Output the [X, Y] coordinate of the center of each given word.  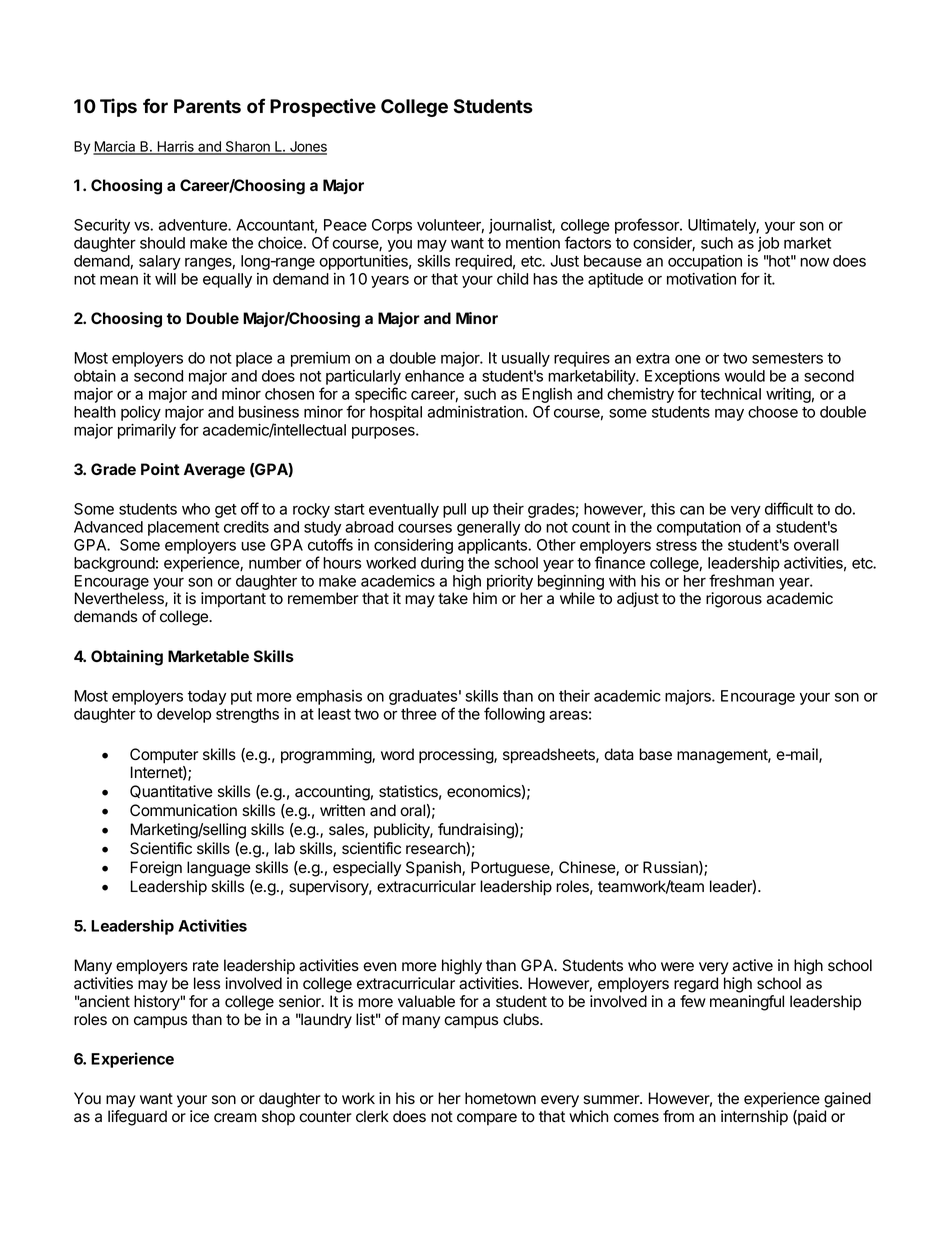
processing [457, 756]
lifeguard [137, 1118]
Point [160, 469]
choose [773, 412]
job [768, 244]
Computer [164, 756]
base [655, 754]
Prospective [323, 107]
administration [476, 412]
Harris [175, 147]
